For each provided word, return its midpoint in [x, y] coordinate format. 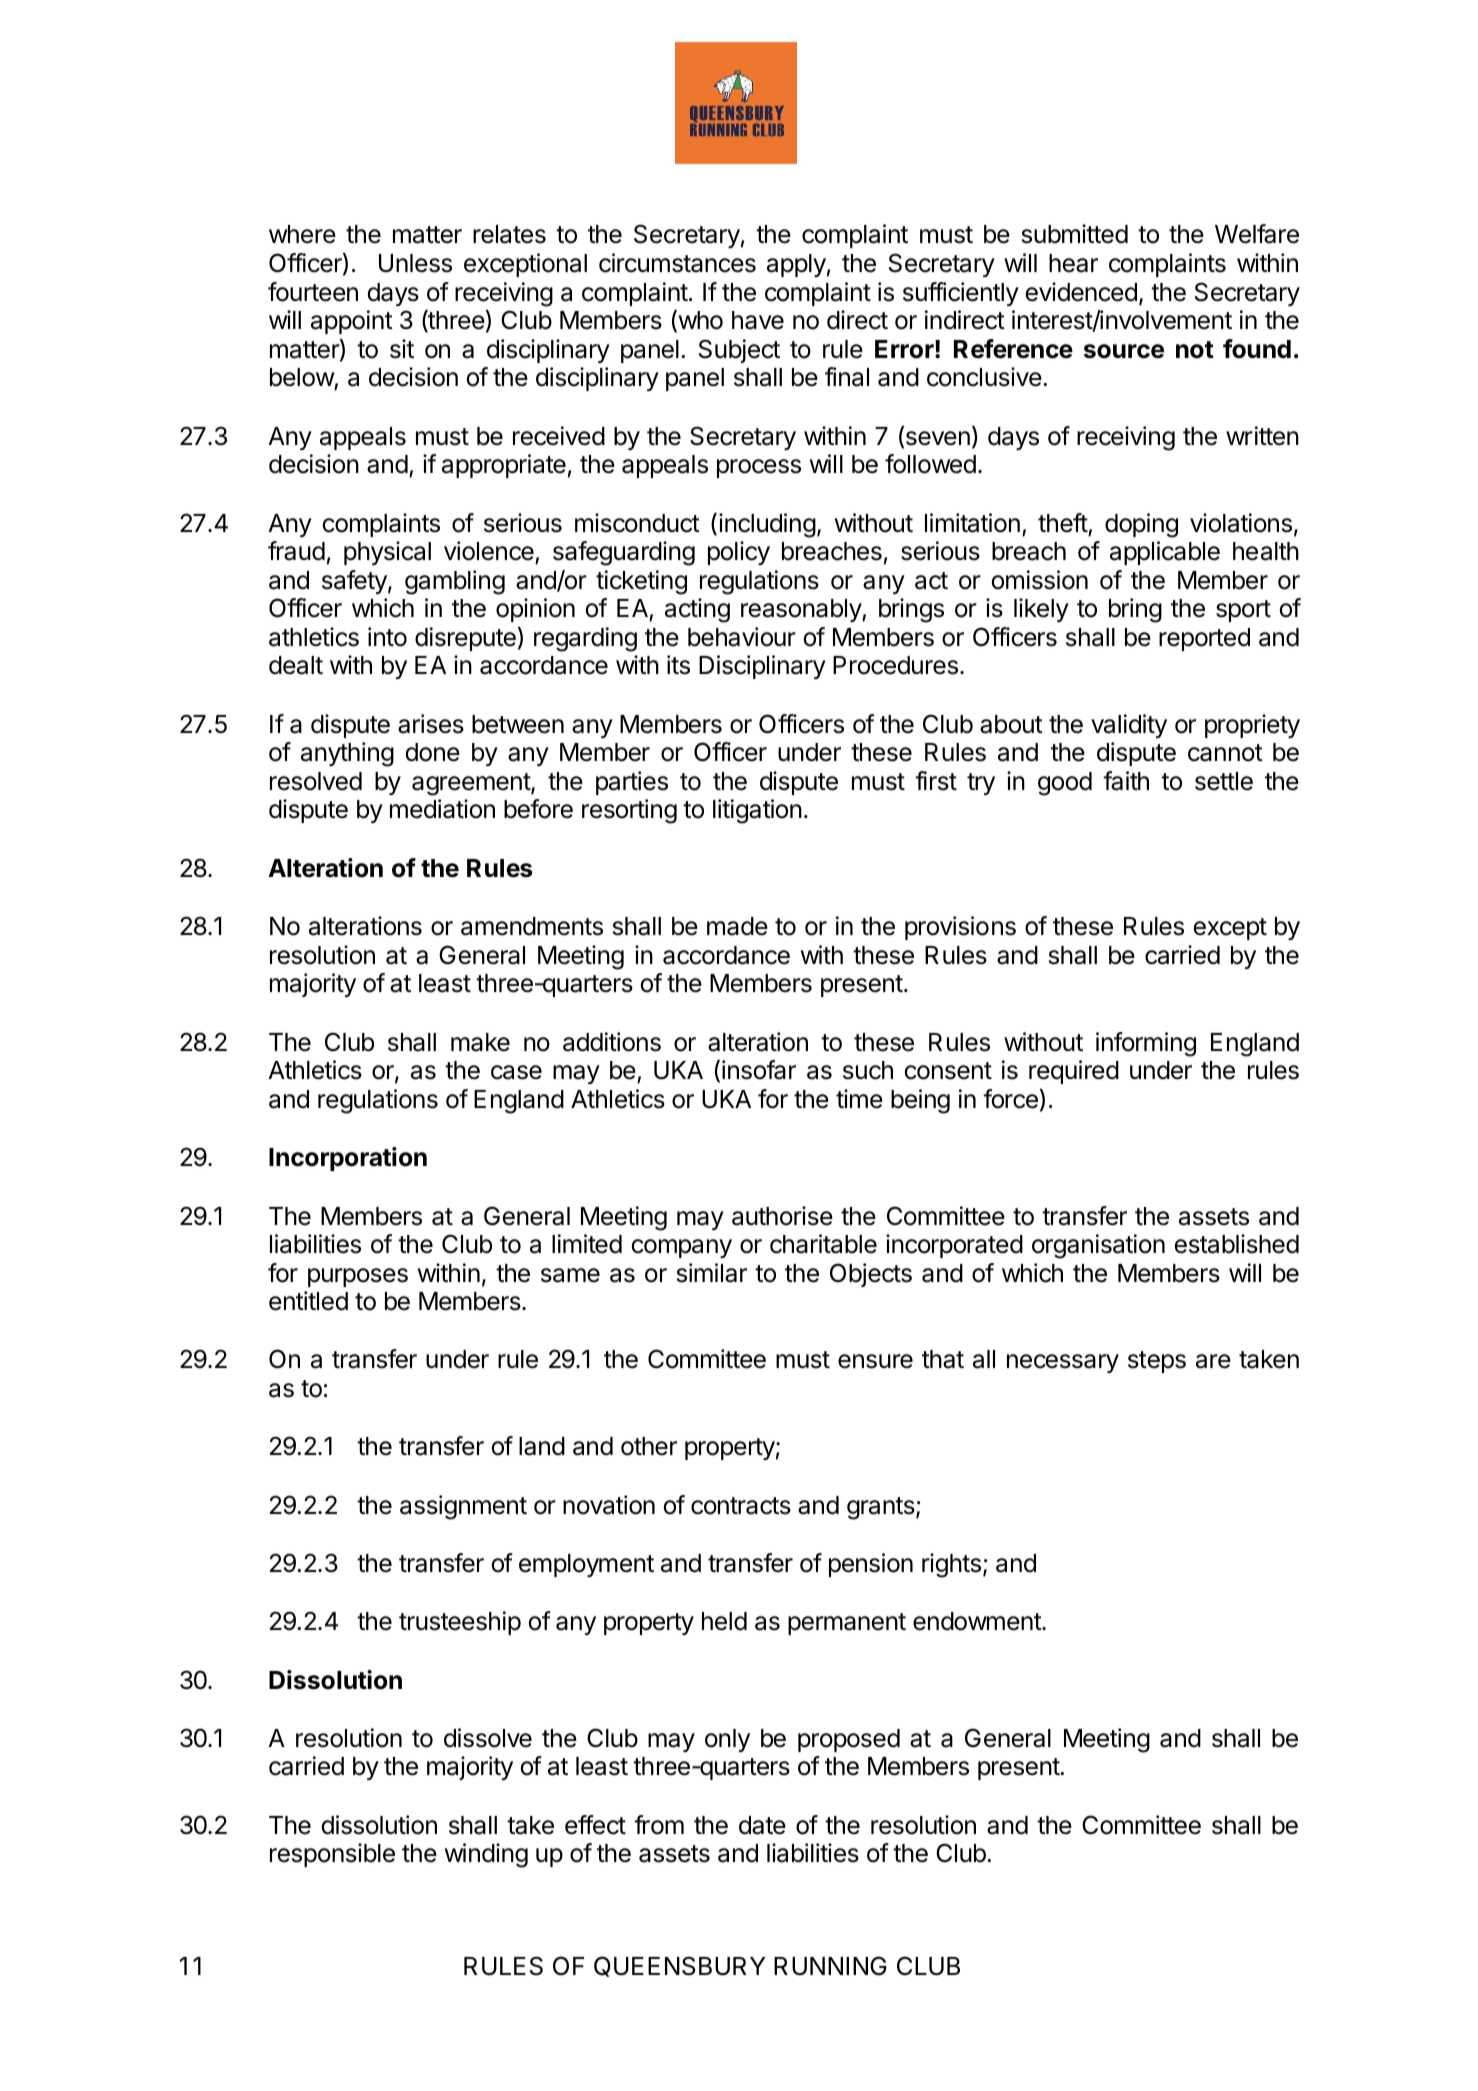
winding [486, 1855]
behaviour [742, 637]
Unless [415, 263]
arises [431, 724]
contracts [741, 1506]
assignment [463, 1507]
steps [1157, 1362]
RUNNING [830, 1966]
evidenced [1081, 292]
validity [1129, 726]
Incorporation [348, 1159]
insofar [759, 1070]
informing [1146, 1044]
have [758, 320]
